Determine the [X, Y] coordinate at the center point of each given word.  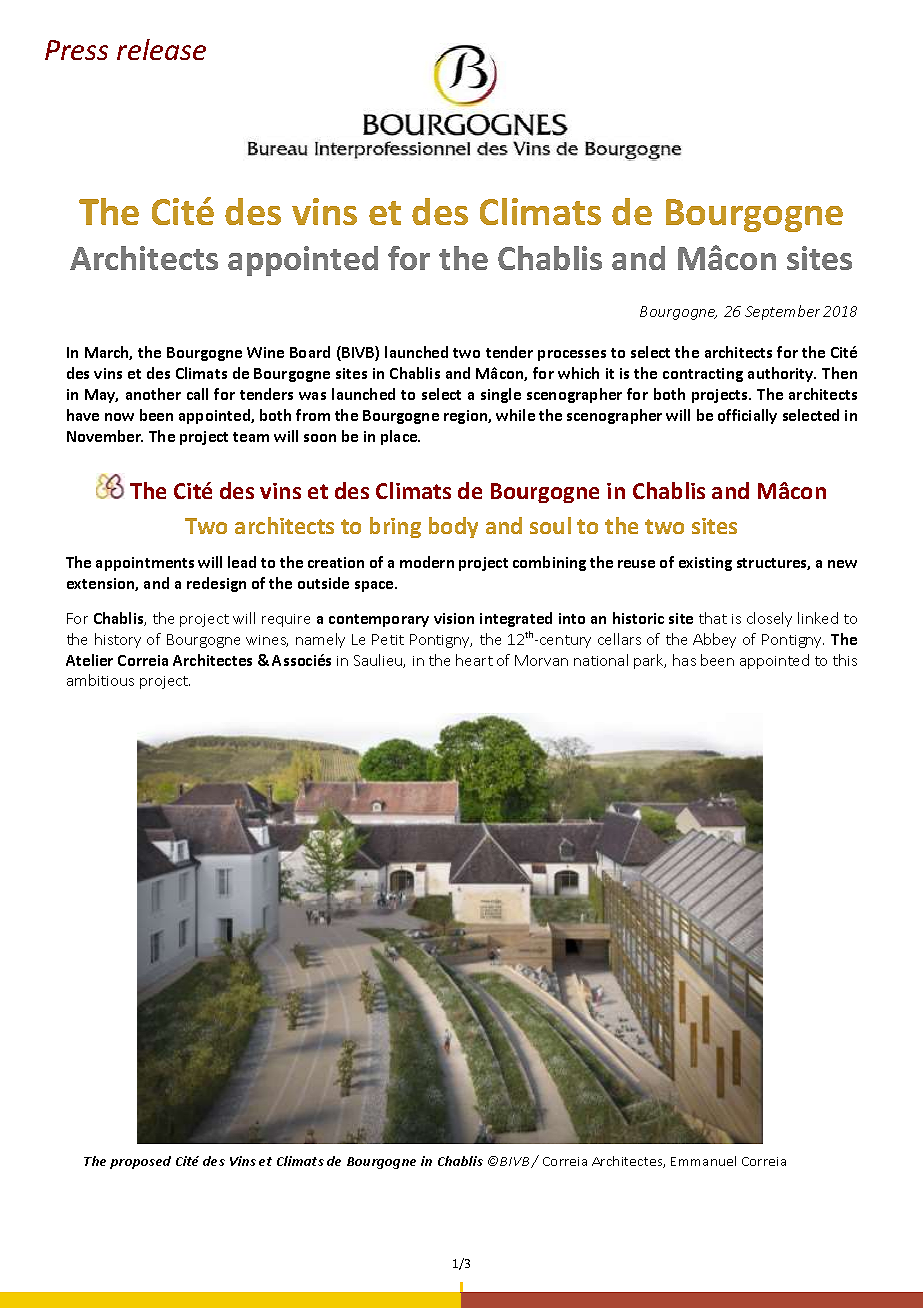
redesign [216, 584]
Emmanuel [703, 1161]
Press [76, 50]
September [782, 312]
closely [769, 619]
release [161, 49]
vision [454, 618]
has [684, 660]
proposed [140, 1162]
